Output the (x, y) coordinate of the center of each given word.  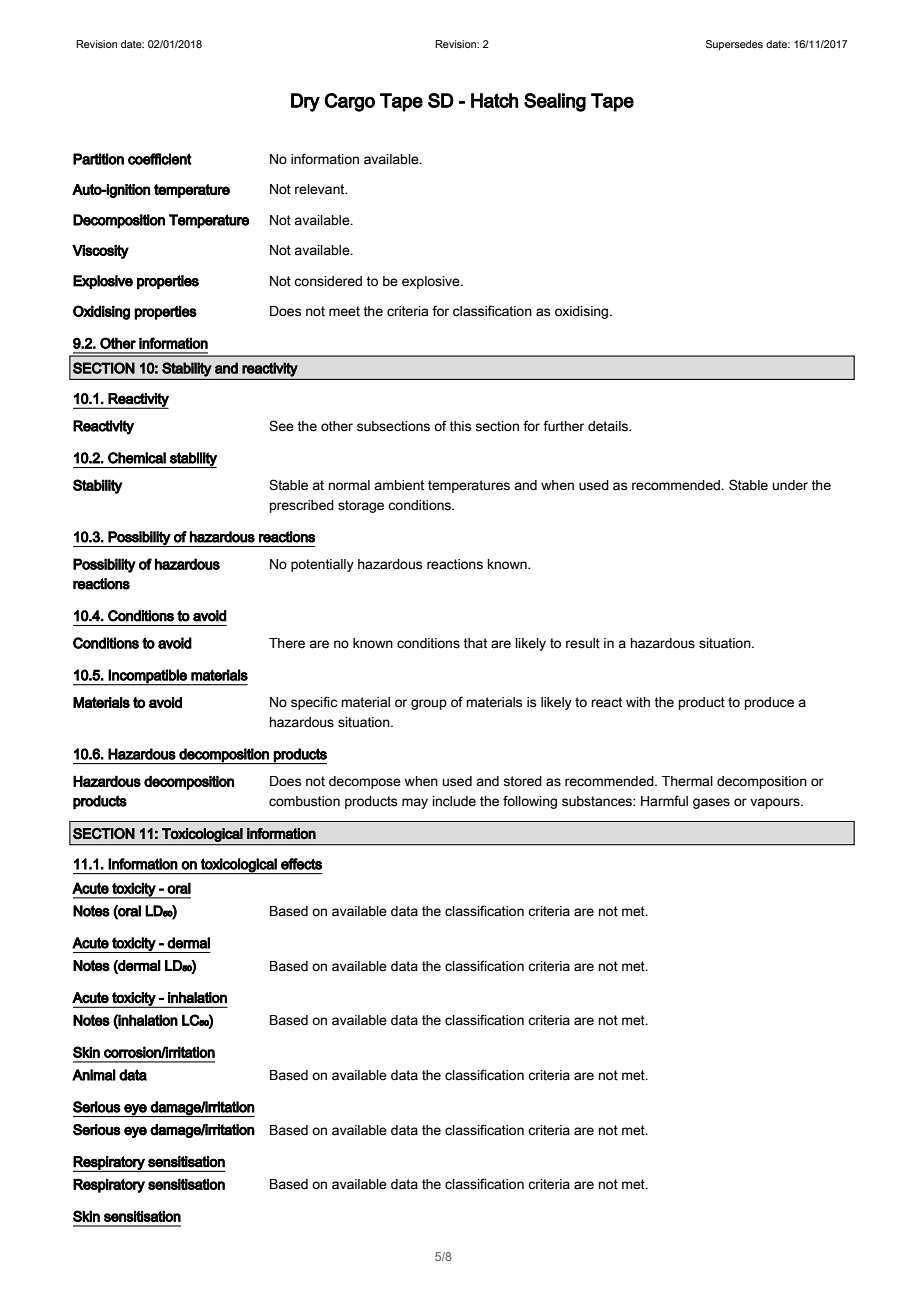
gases (711, 803)
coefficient (160, 159)
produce (769, 703)
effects (301, 864)
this (460, 426)
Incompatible (148, 677)
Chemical (137, 458)
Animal (94, 1075)
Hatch (494, 100)
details (609, 426)
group (429, 704)
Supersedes (734, 45)
